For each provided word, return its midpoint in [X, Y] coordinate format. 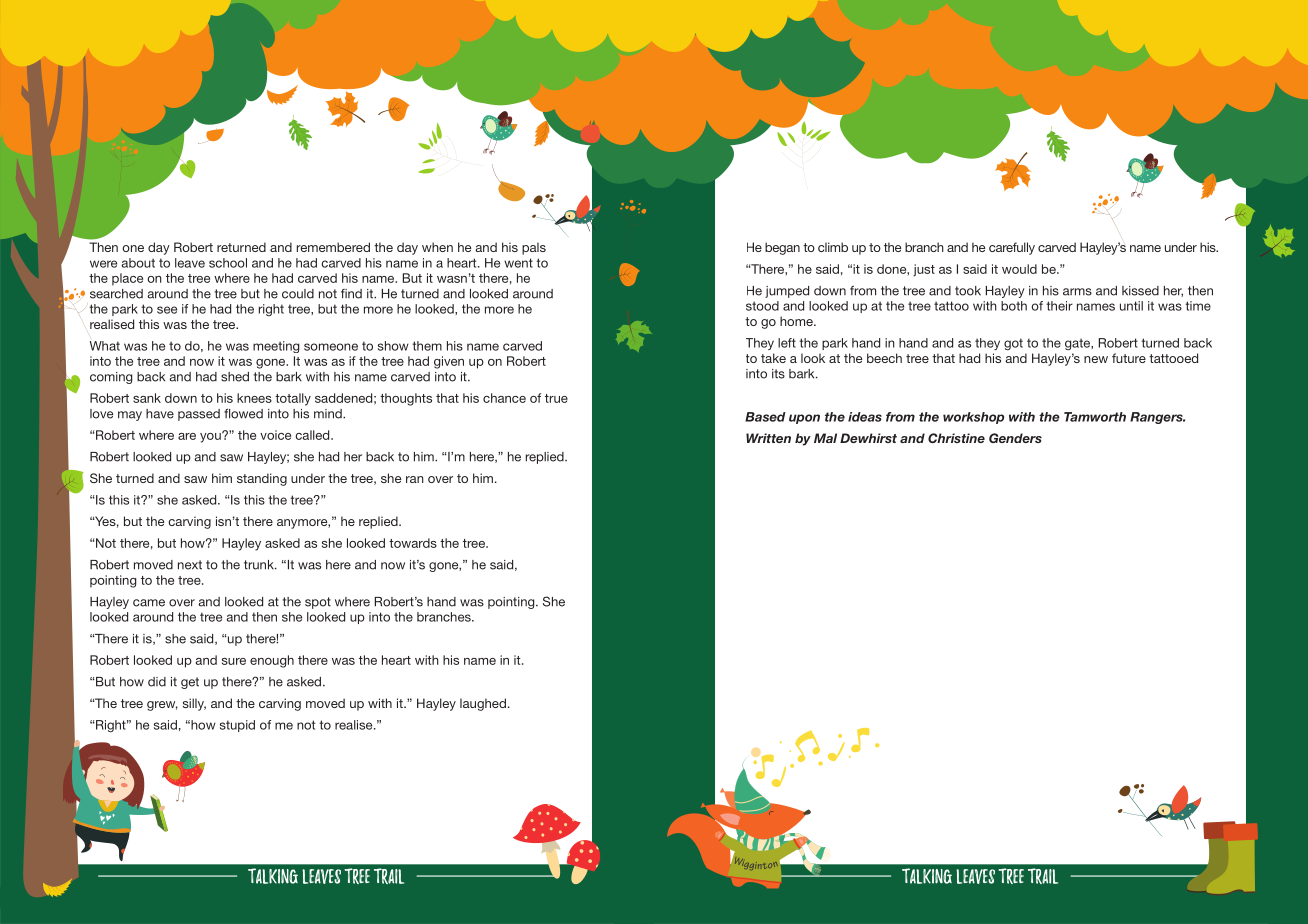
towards [413, 543]
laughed [483, 704]
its [778, 374]
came [149, 603]
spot [318, 603]
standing [262, 479]
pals [534, 248]
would [1019, 269]
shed [235, 377]
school [228, 263]
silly [194, 704]
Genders [1015, 438]
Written [768, 438]
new [1096, 359]
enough [272, 661]
